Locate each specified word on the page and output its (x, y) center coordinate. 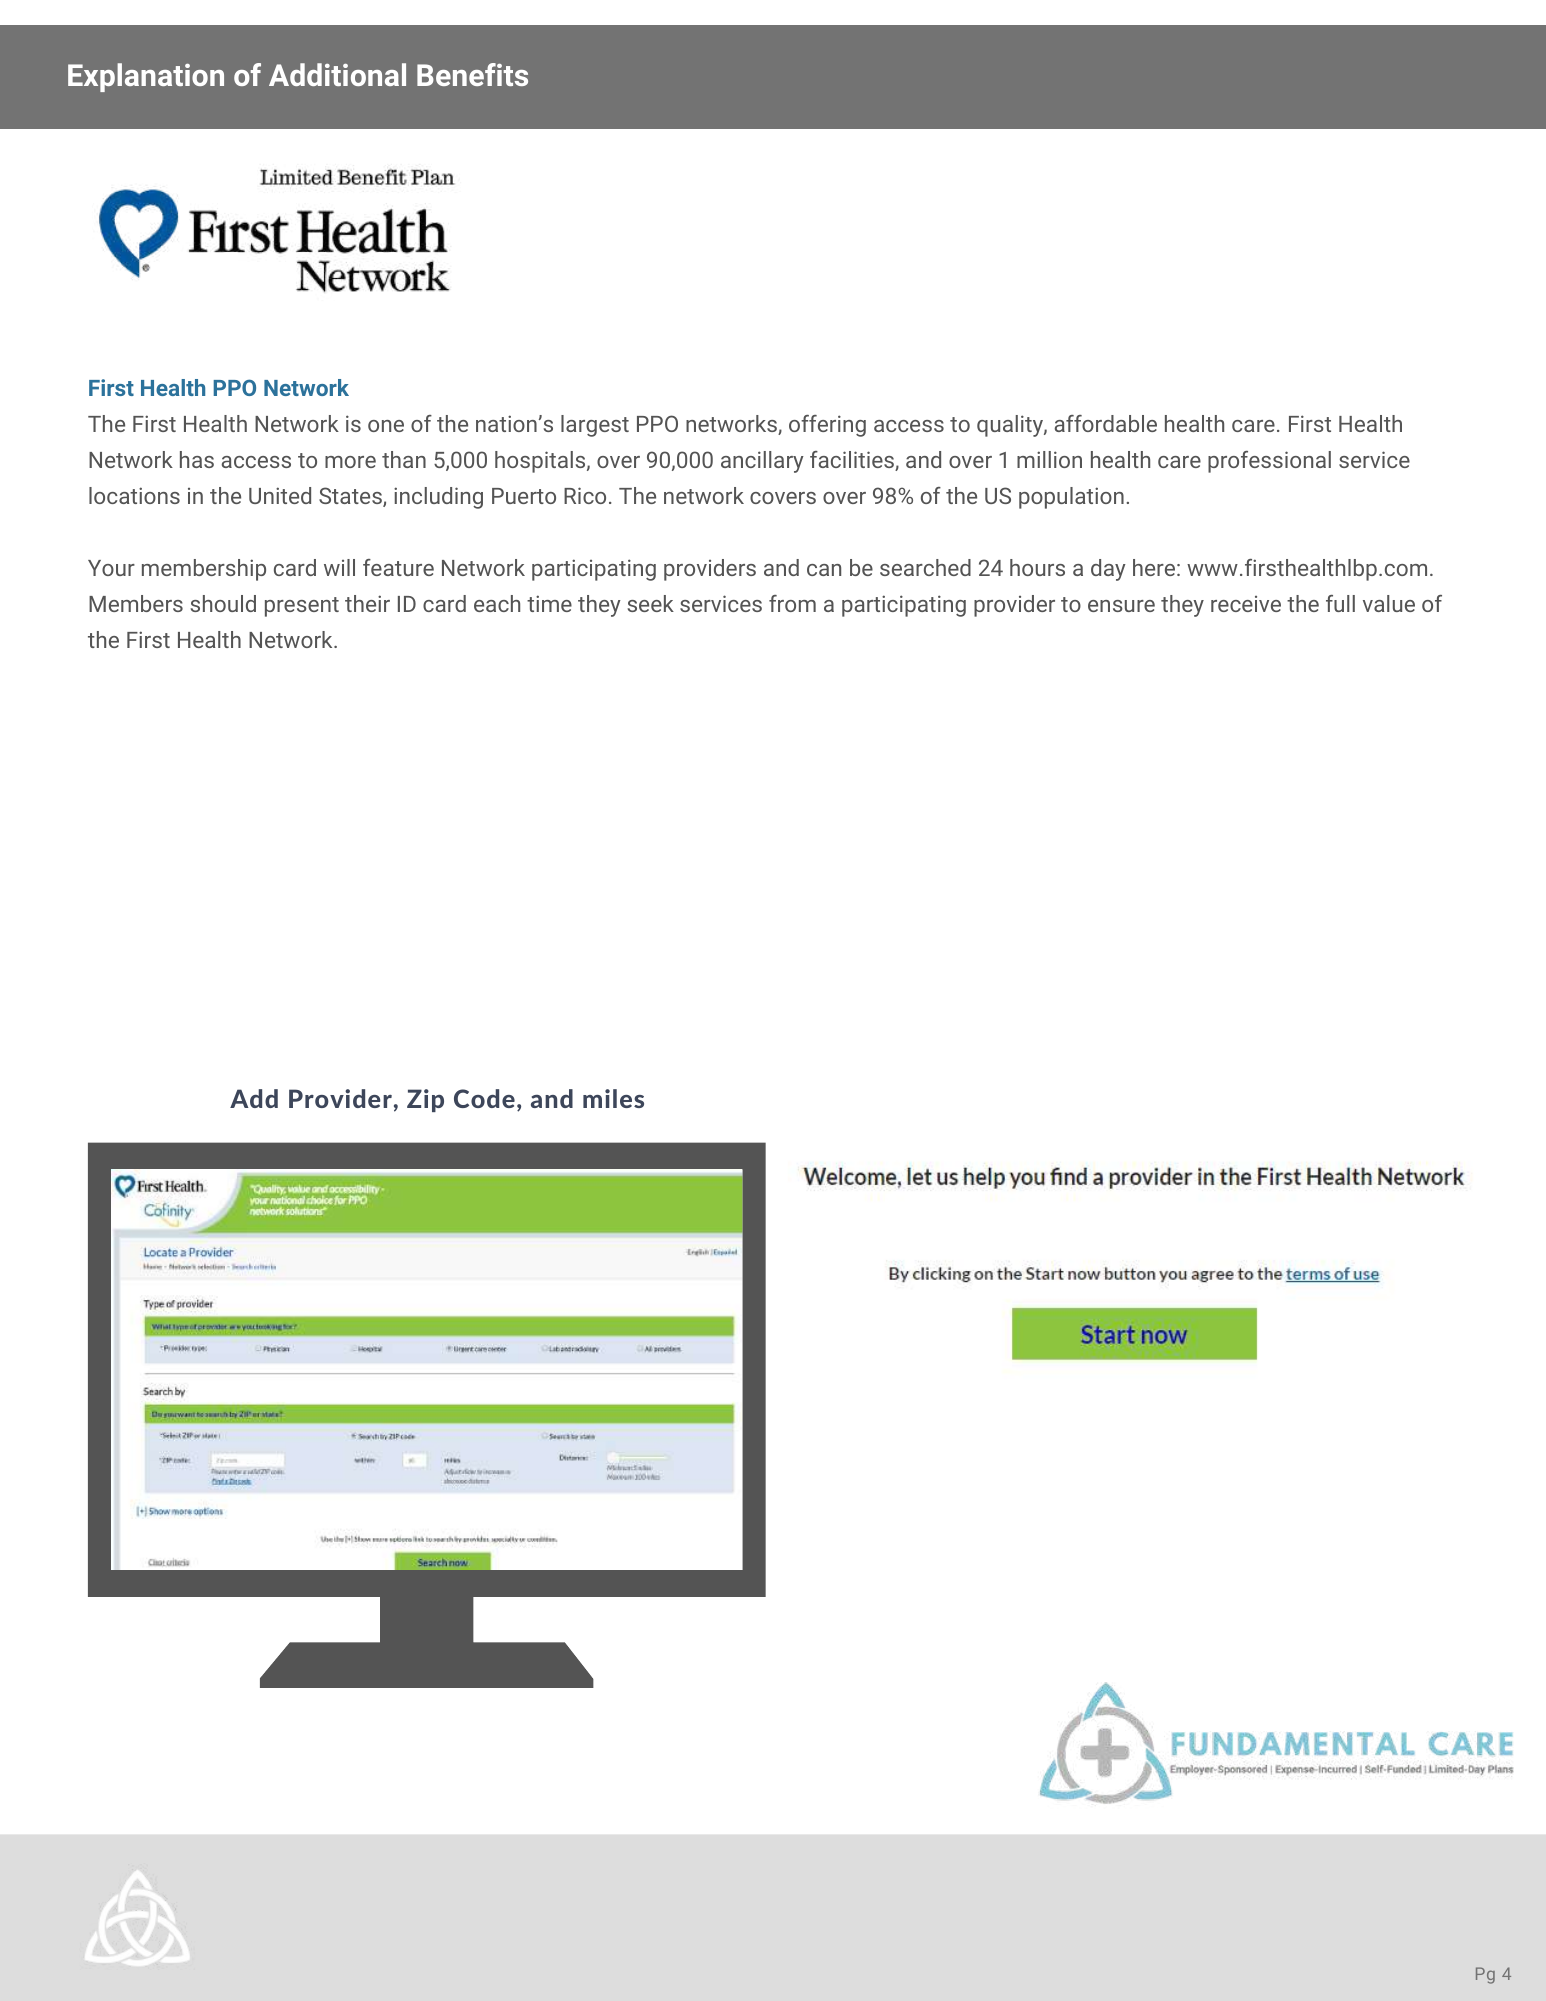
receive (1246, 604)
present (302, 607)
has (197, 459)
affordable (1106, 423)
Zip (425, 1100)
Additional (337, 74)
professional (1269, 462)
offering (827, 426)
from (792, 603)
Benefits (472, 74)
